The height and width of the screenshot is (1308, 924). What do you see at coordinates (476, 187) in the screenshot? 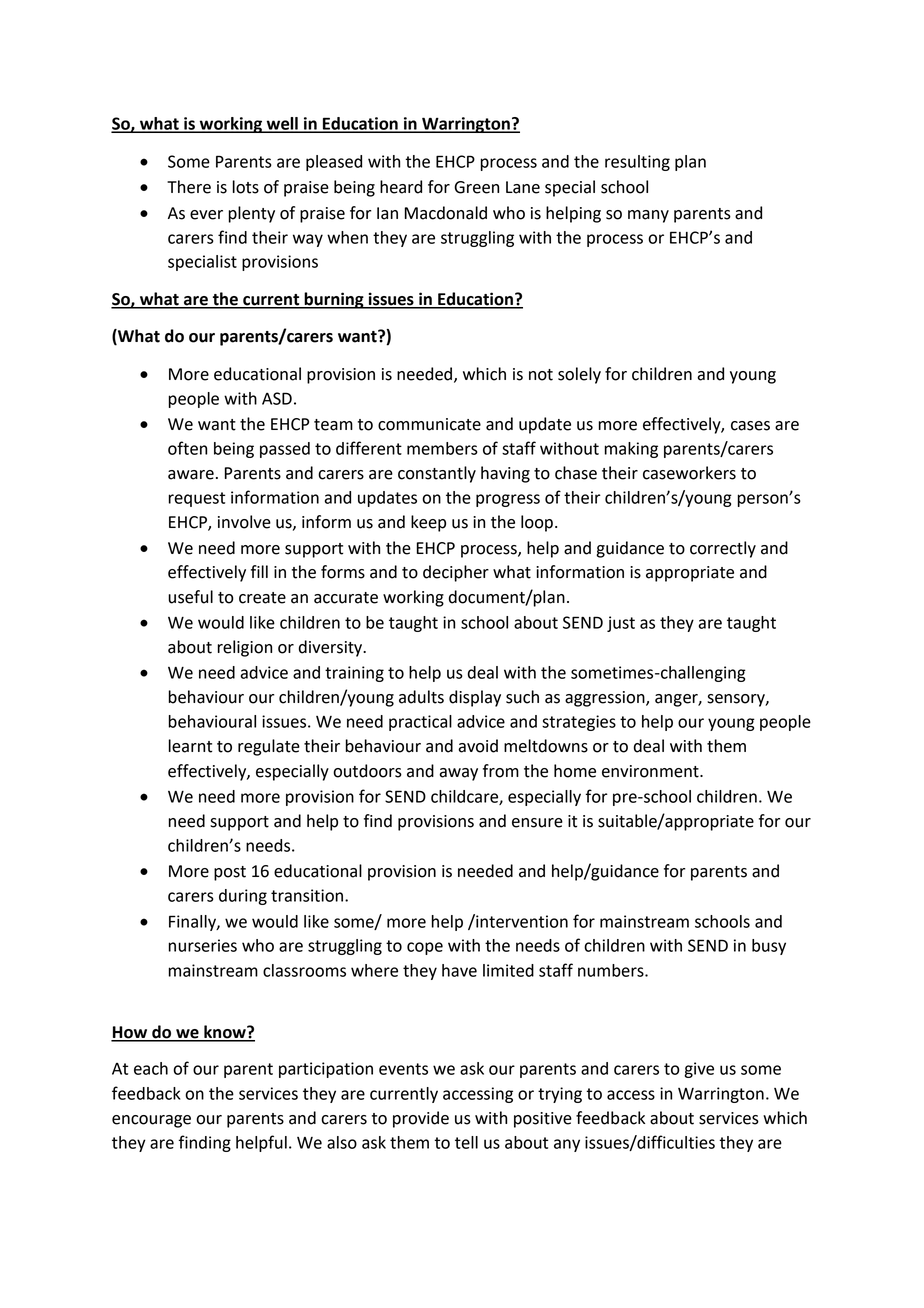
I see `Green` at bounding box center [476, 187].
